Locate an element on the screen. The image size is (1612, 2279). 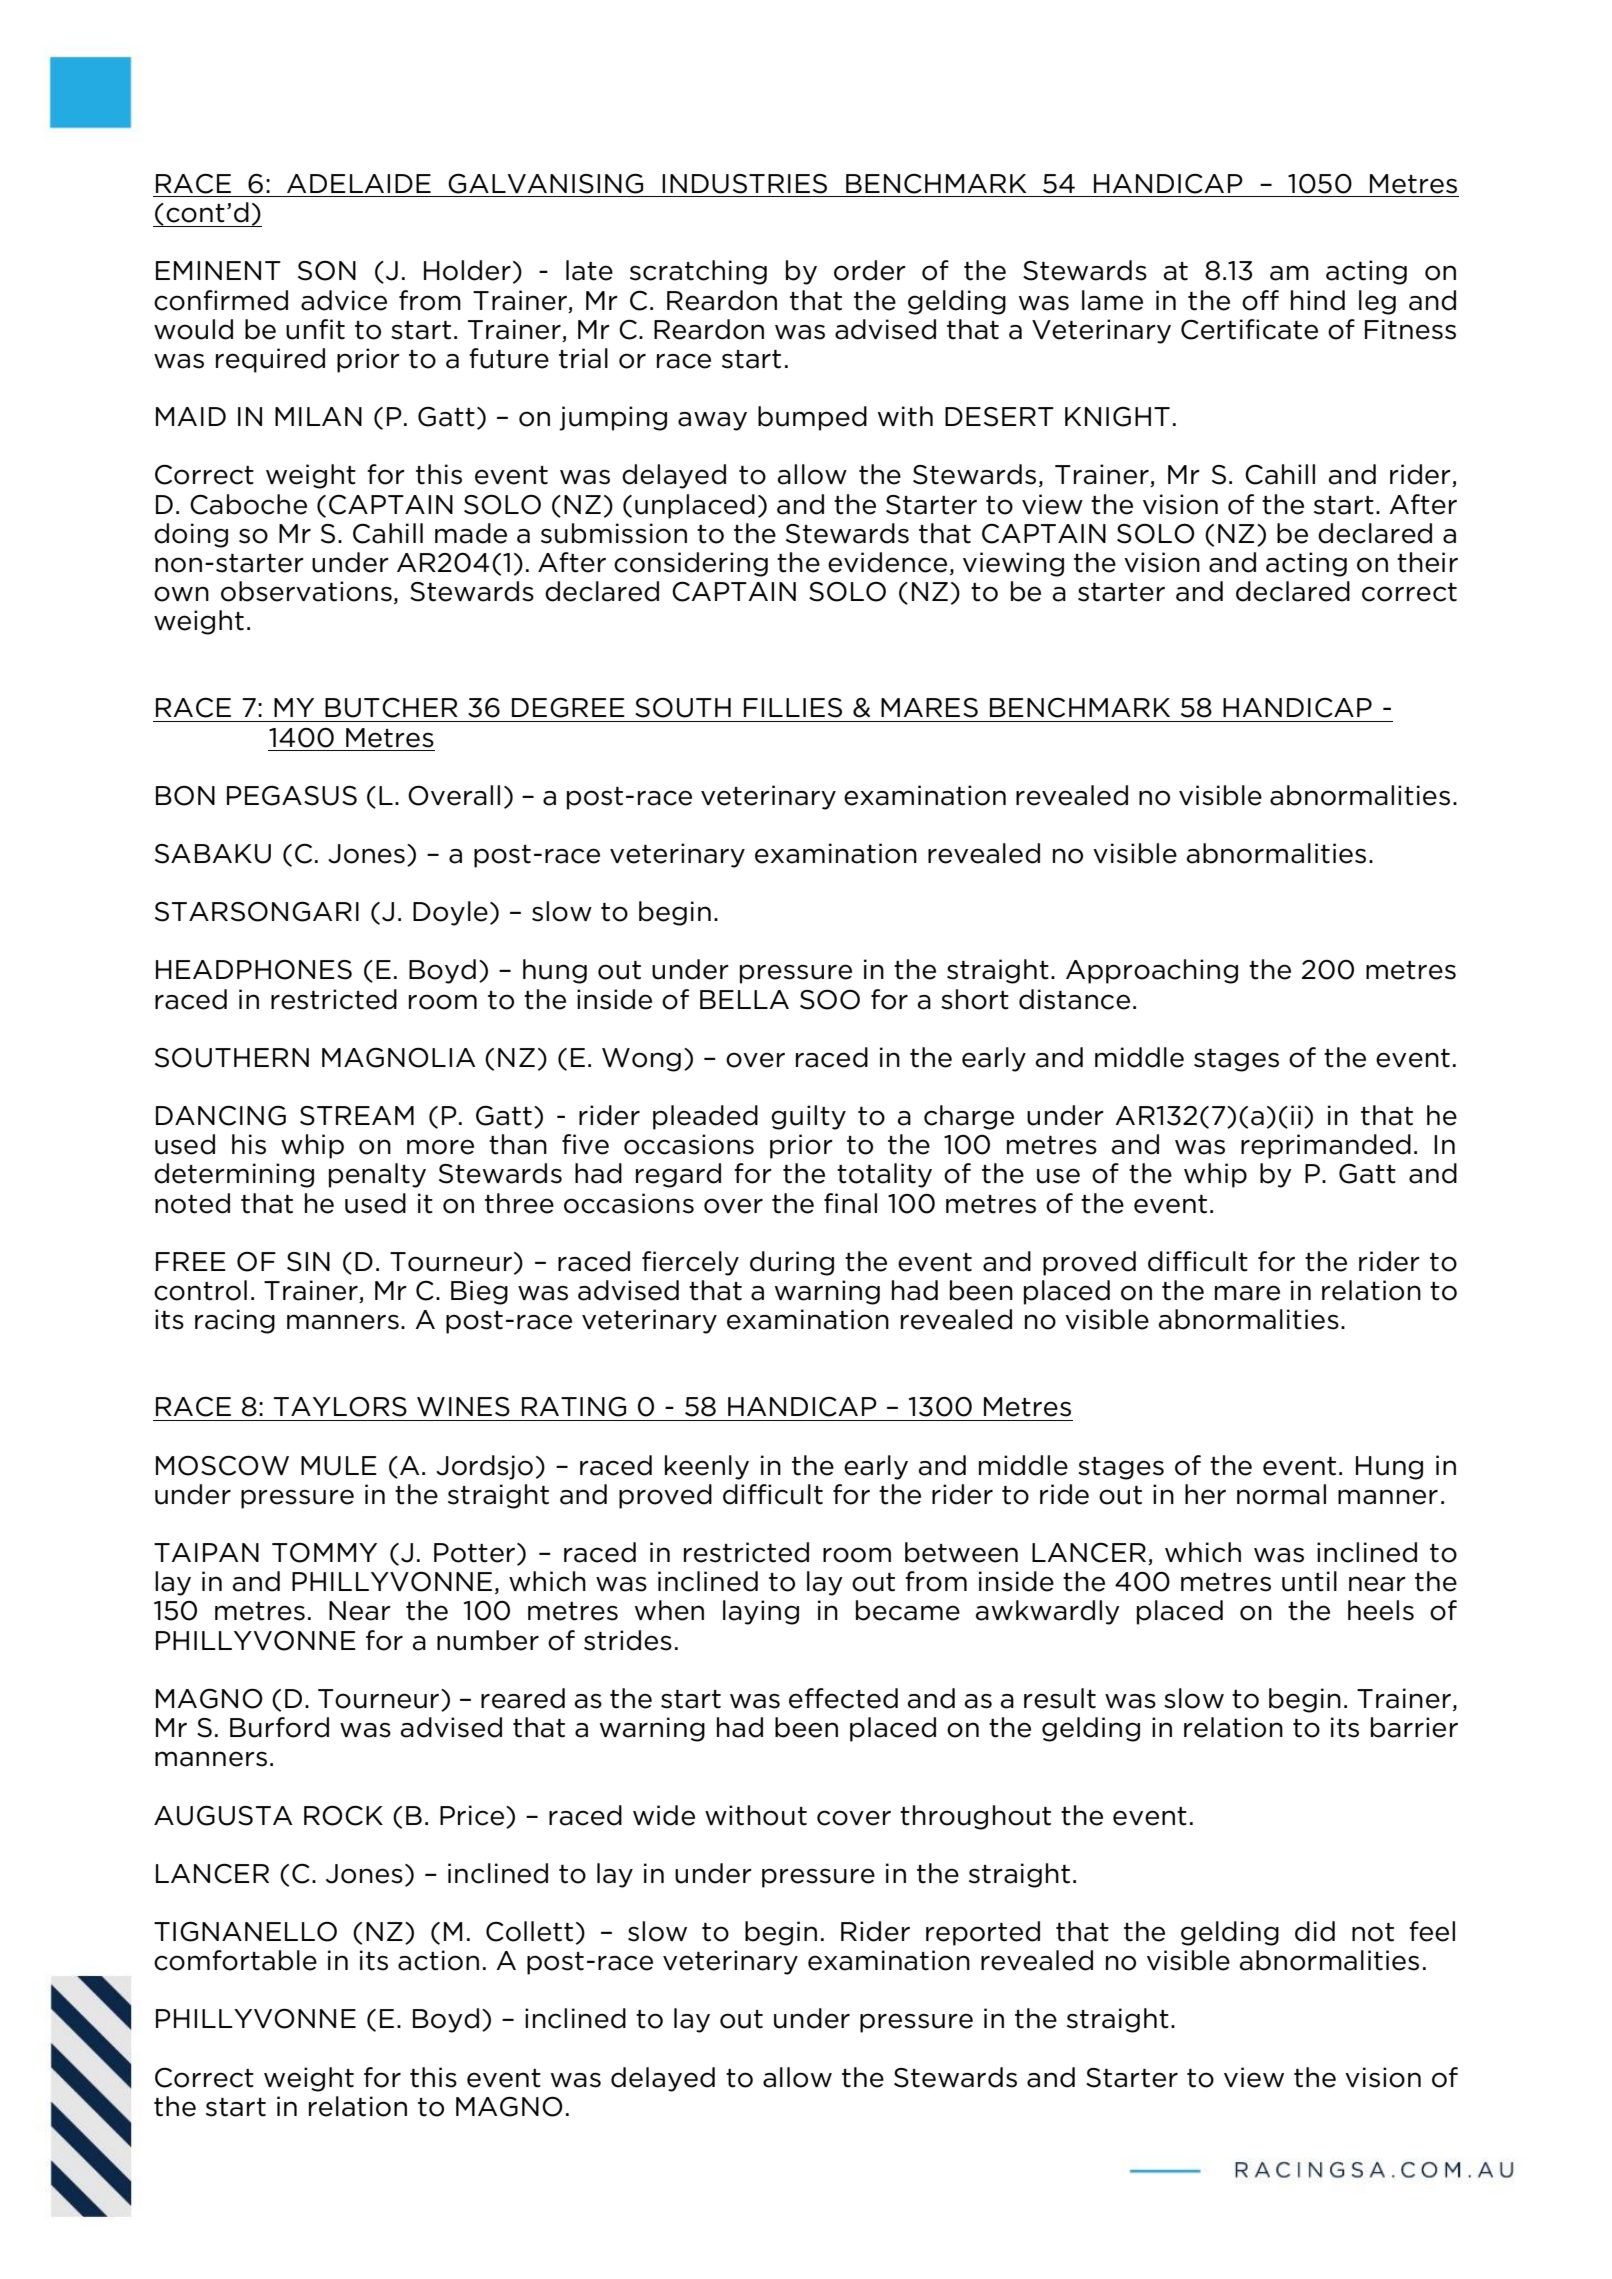
off is located at coordinates (1260, 300).
